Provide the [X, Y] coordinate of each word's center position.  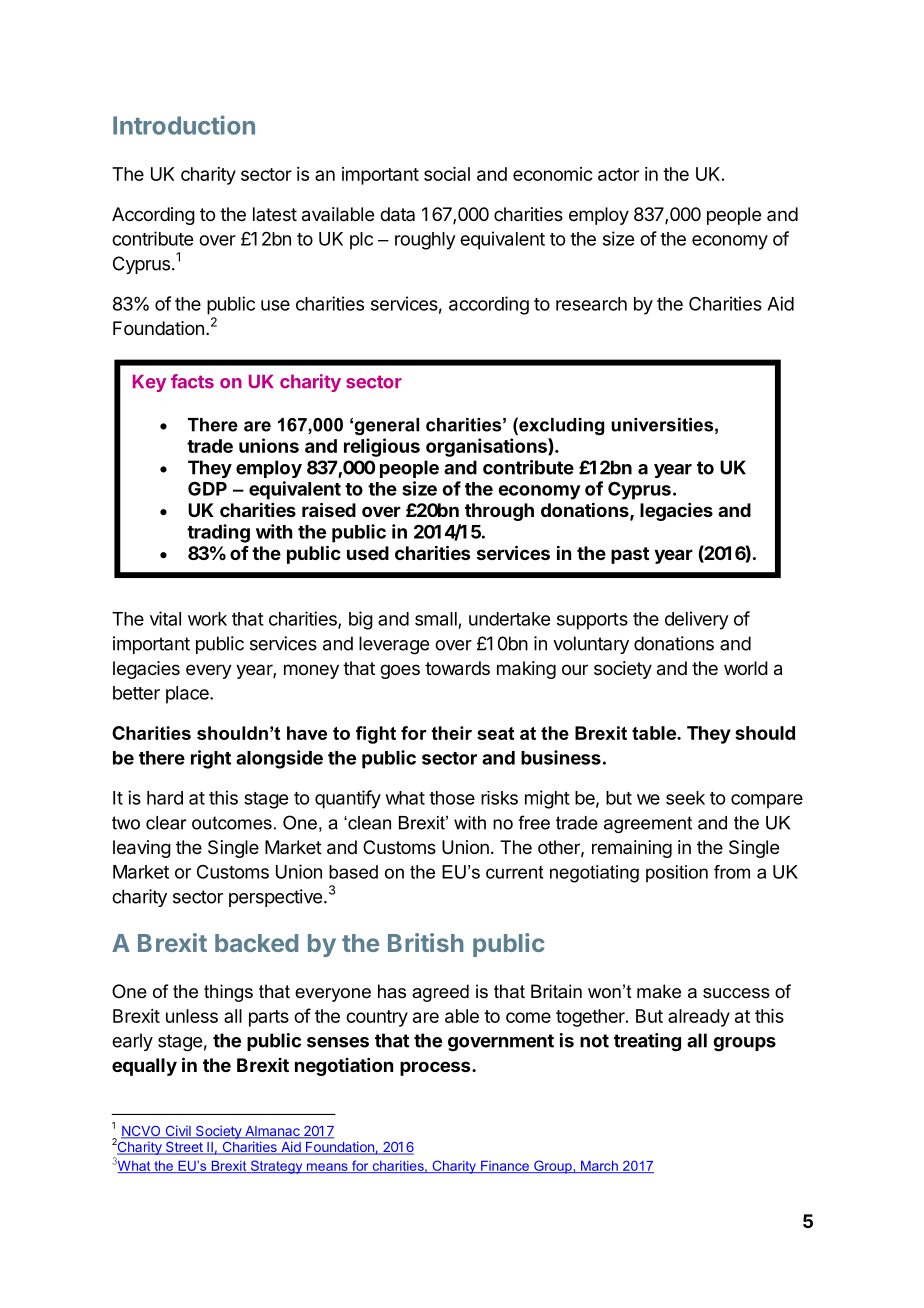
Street [184, 1148]
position [677, 873]
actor [618, 174]
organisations [487, 447]
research [591, 304]
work [207, 619]
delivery [697, 620]
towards [457, 668]
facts [192, 381]
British [426, 942]
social [447, 174]
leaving [142, 849]
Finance [505, 1167]
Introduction [184, 125]
